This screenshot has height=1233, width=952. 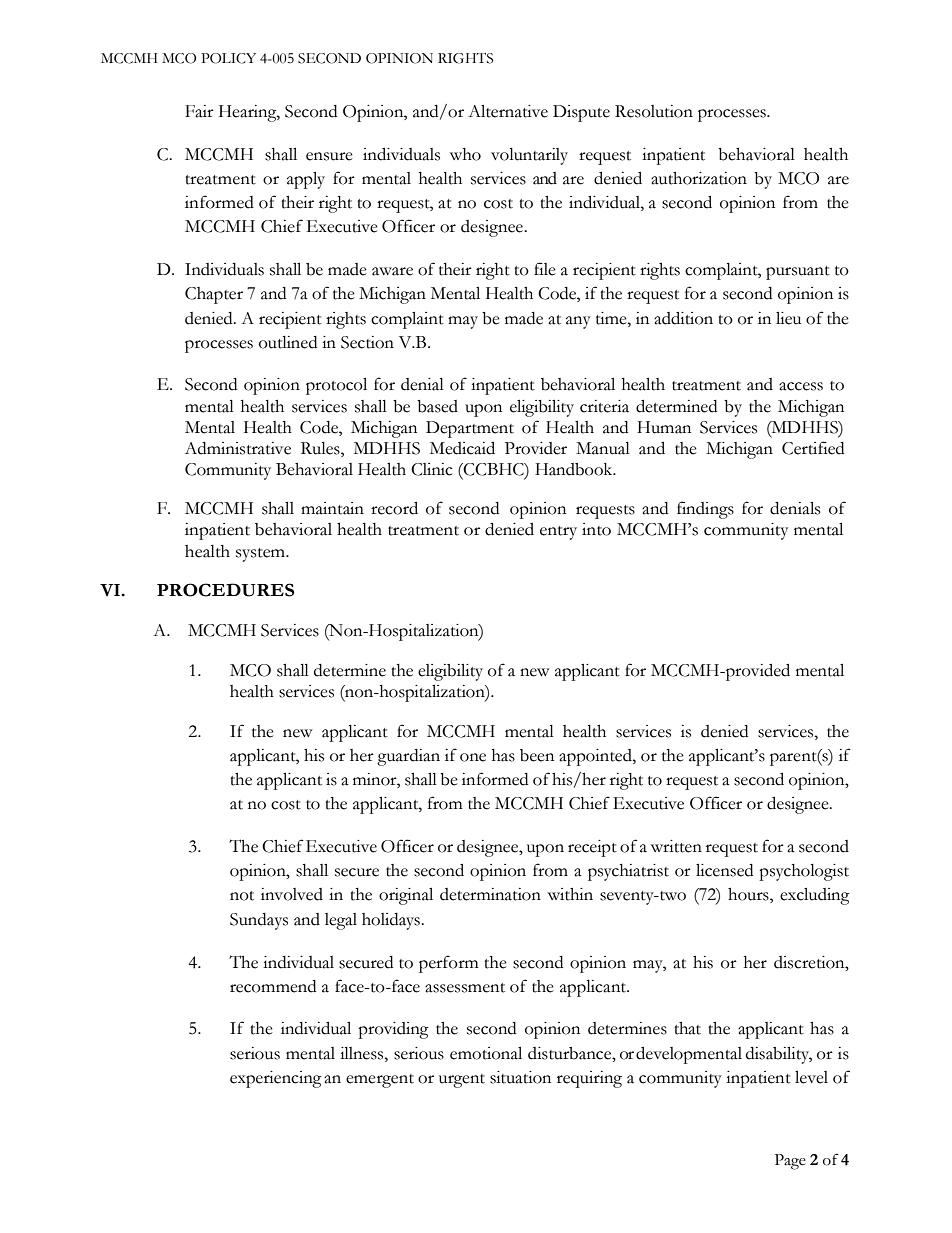 I want to click on findings, so click(x=705, y=510).
